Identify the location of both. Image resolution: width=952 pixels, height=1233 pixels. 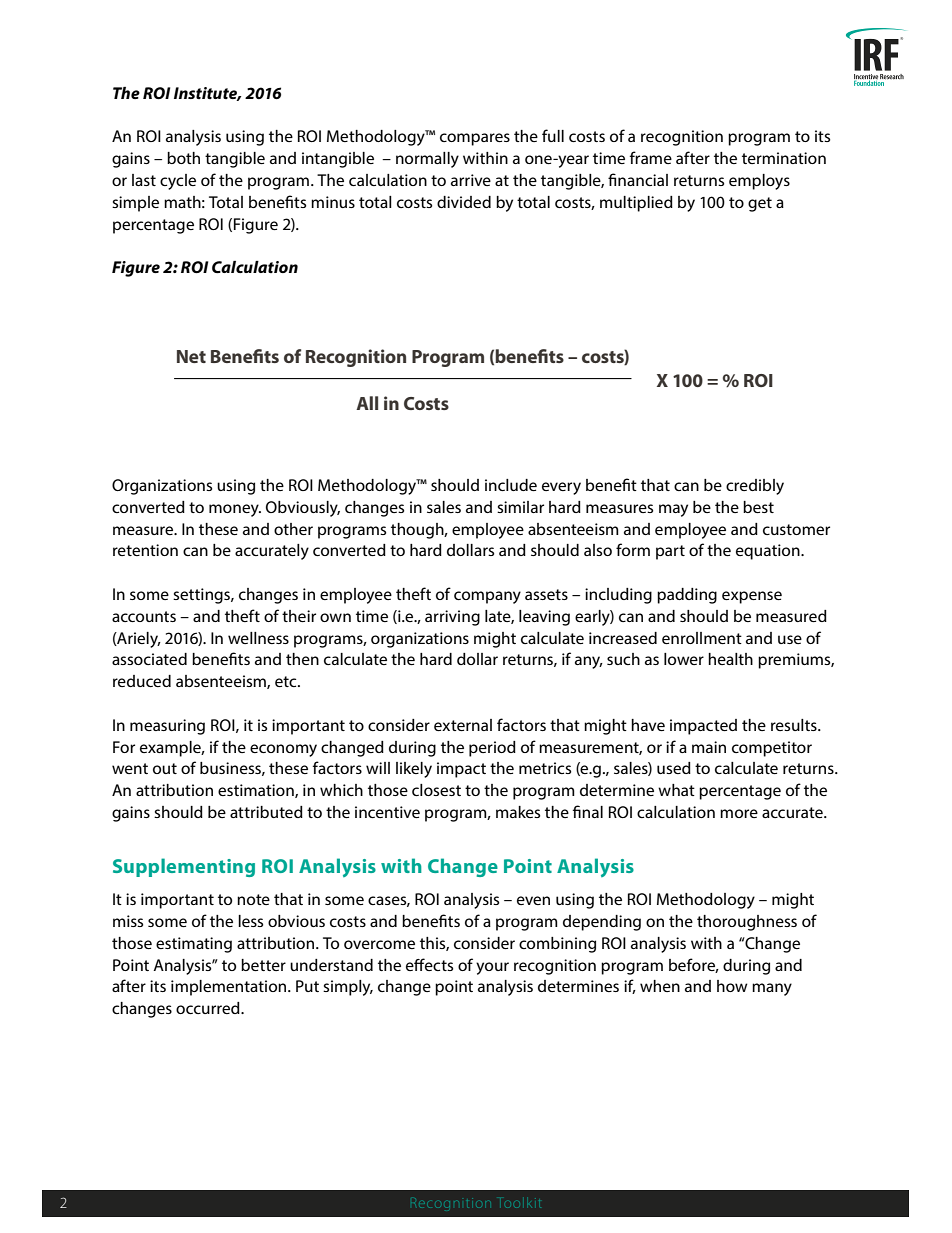
(183, 158).
